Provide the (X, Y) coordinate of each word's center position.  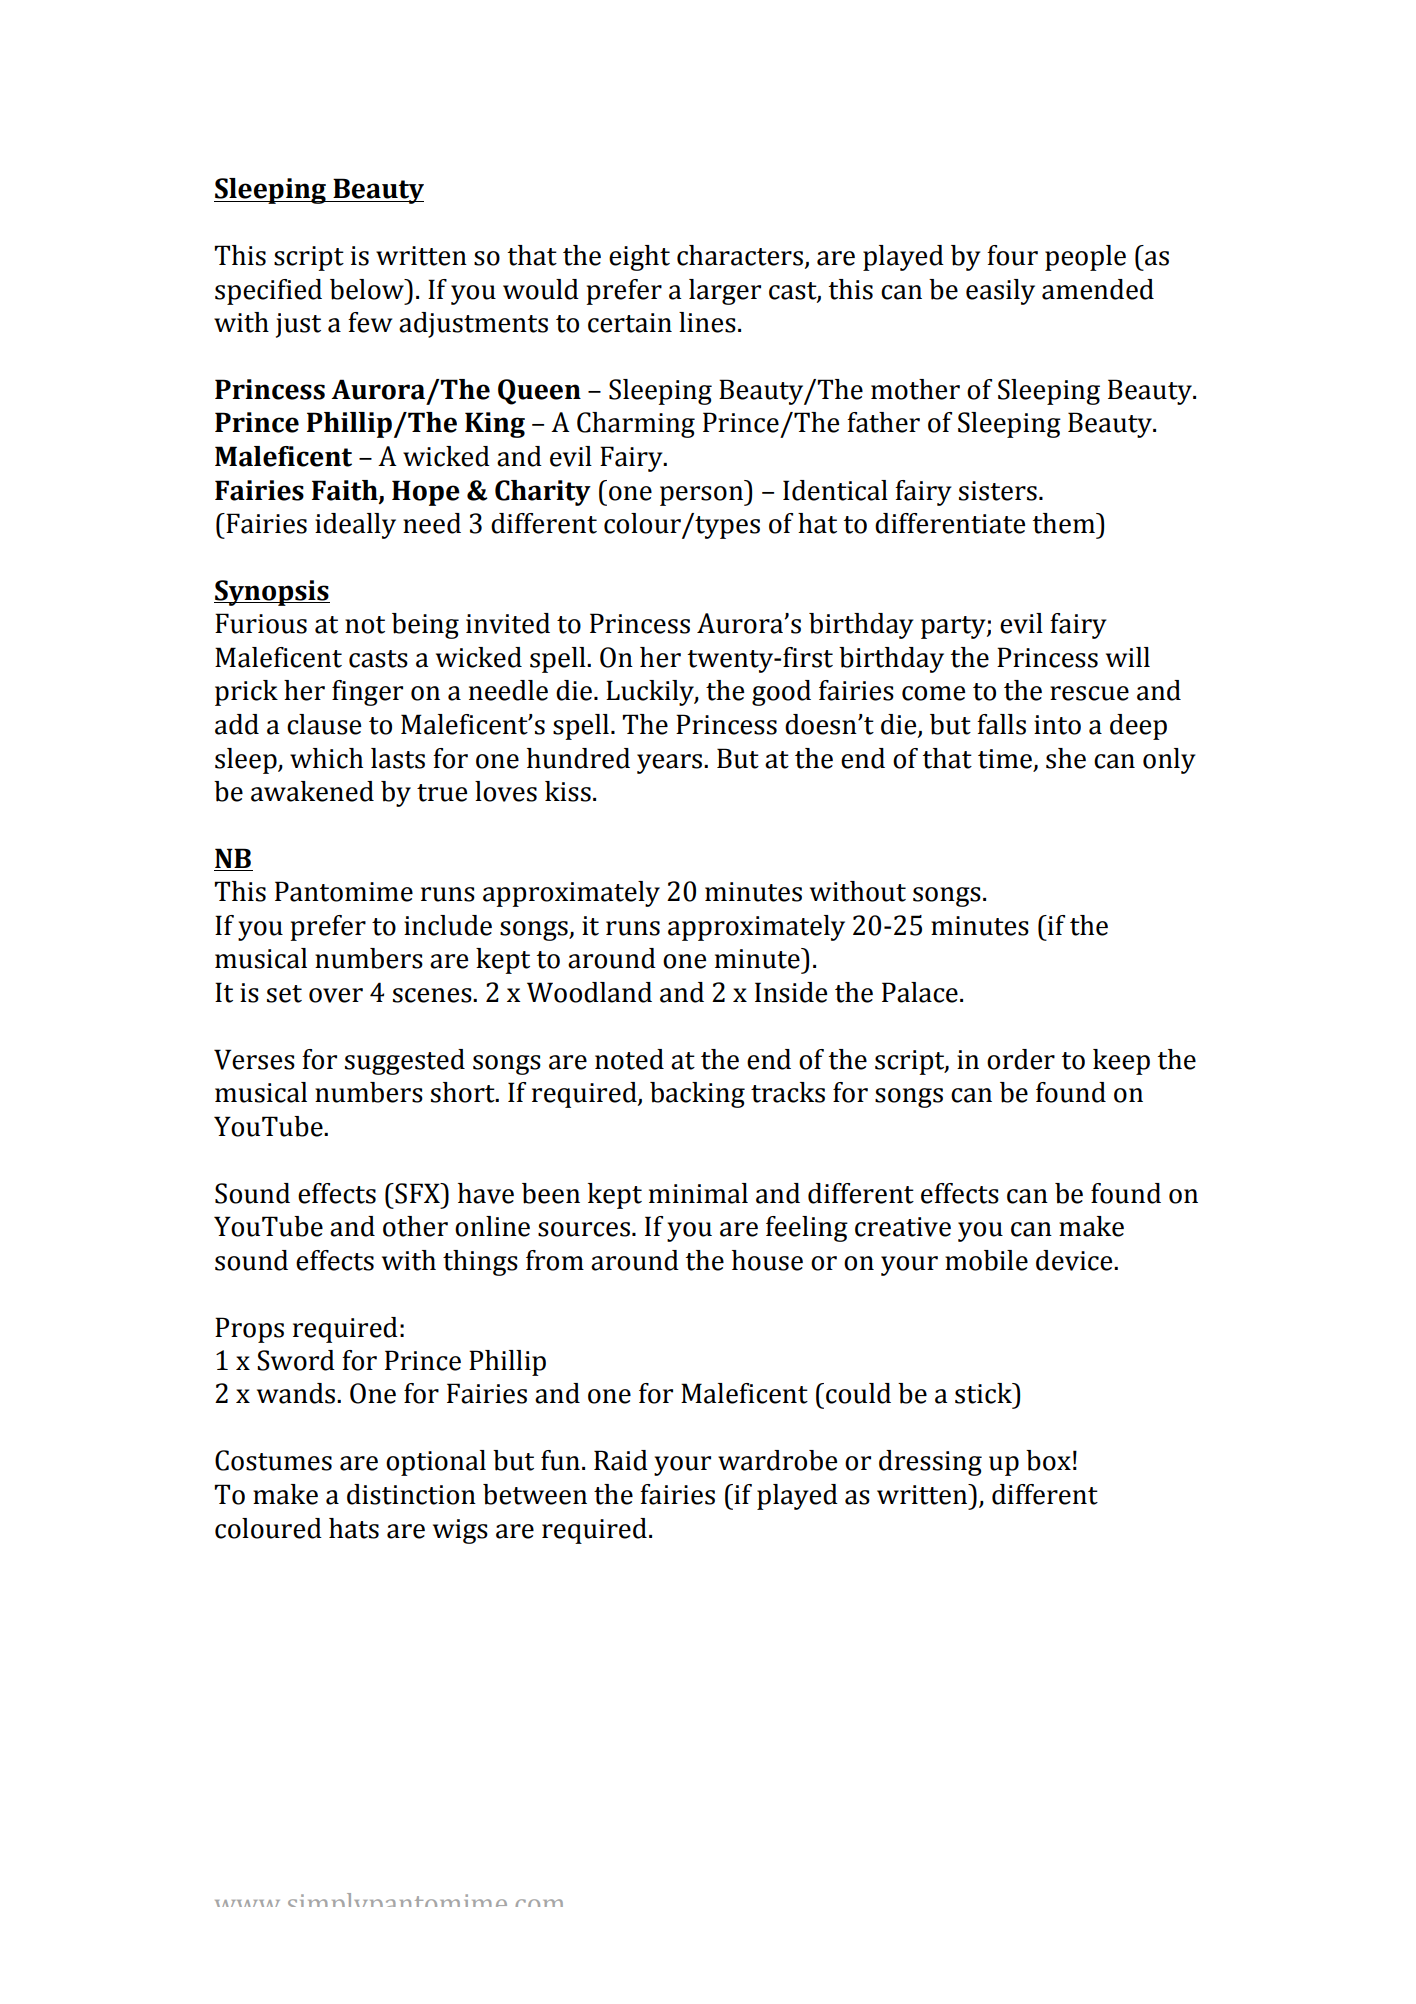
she (1066, 758)
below (368, 289)
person (702, 496)
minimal (698, 1193)
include (448, 925)
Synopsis (272, 593)
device (1075, 1260)
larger (725, 292)
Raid (621, 1460)
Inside (791, 992)
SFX (417, 1193)
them (1064, 523)
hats (354, 1528)
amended (1098, 289)
